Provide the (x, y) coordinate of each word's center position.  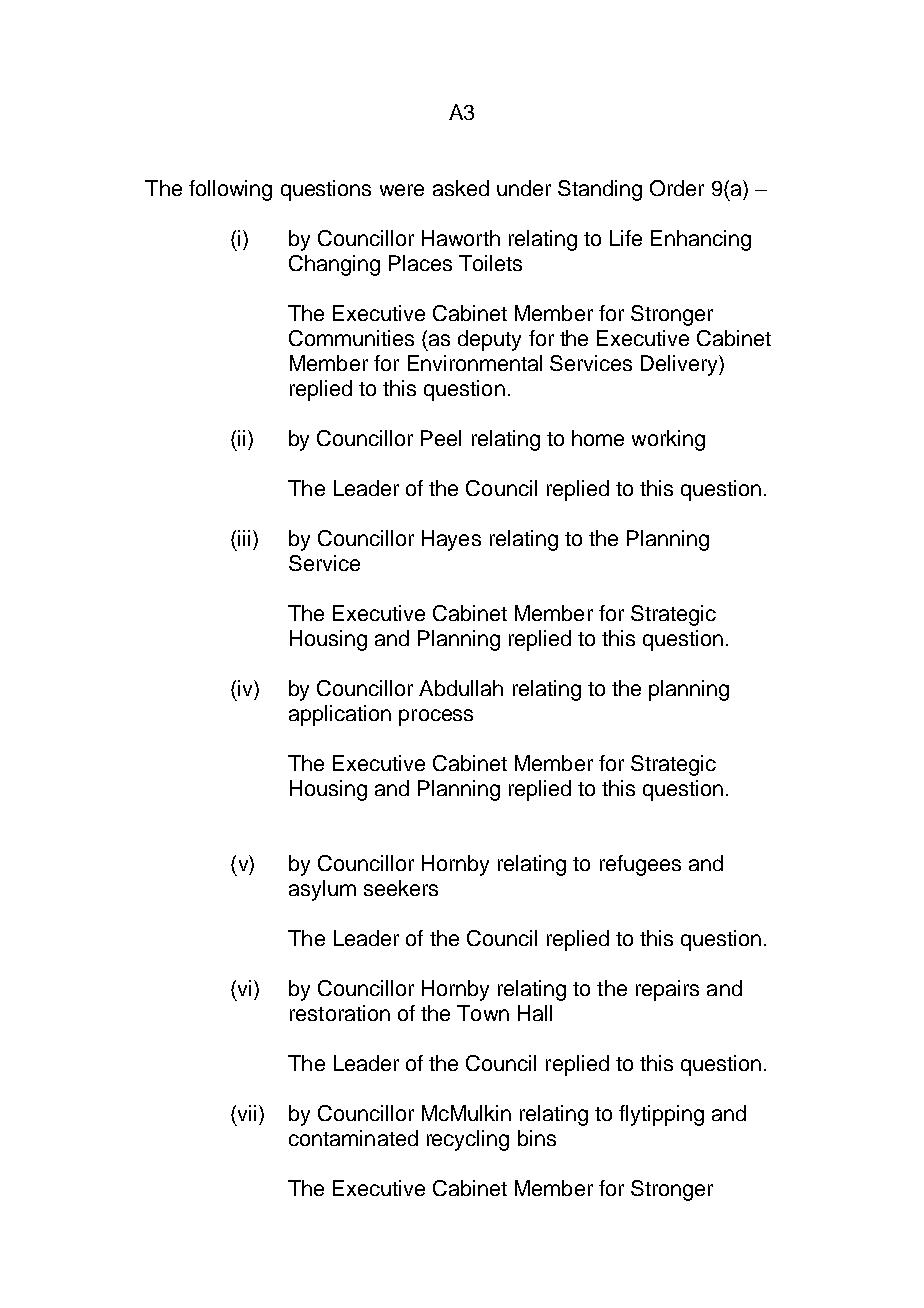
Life (626, 238)
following (230, 190)
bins (537, 1138)
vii (245, 1113)
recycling (468, 1140)
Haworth (461, 238)
